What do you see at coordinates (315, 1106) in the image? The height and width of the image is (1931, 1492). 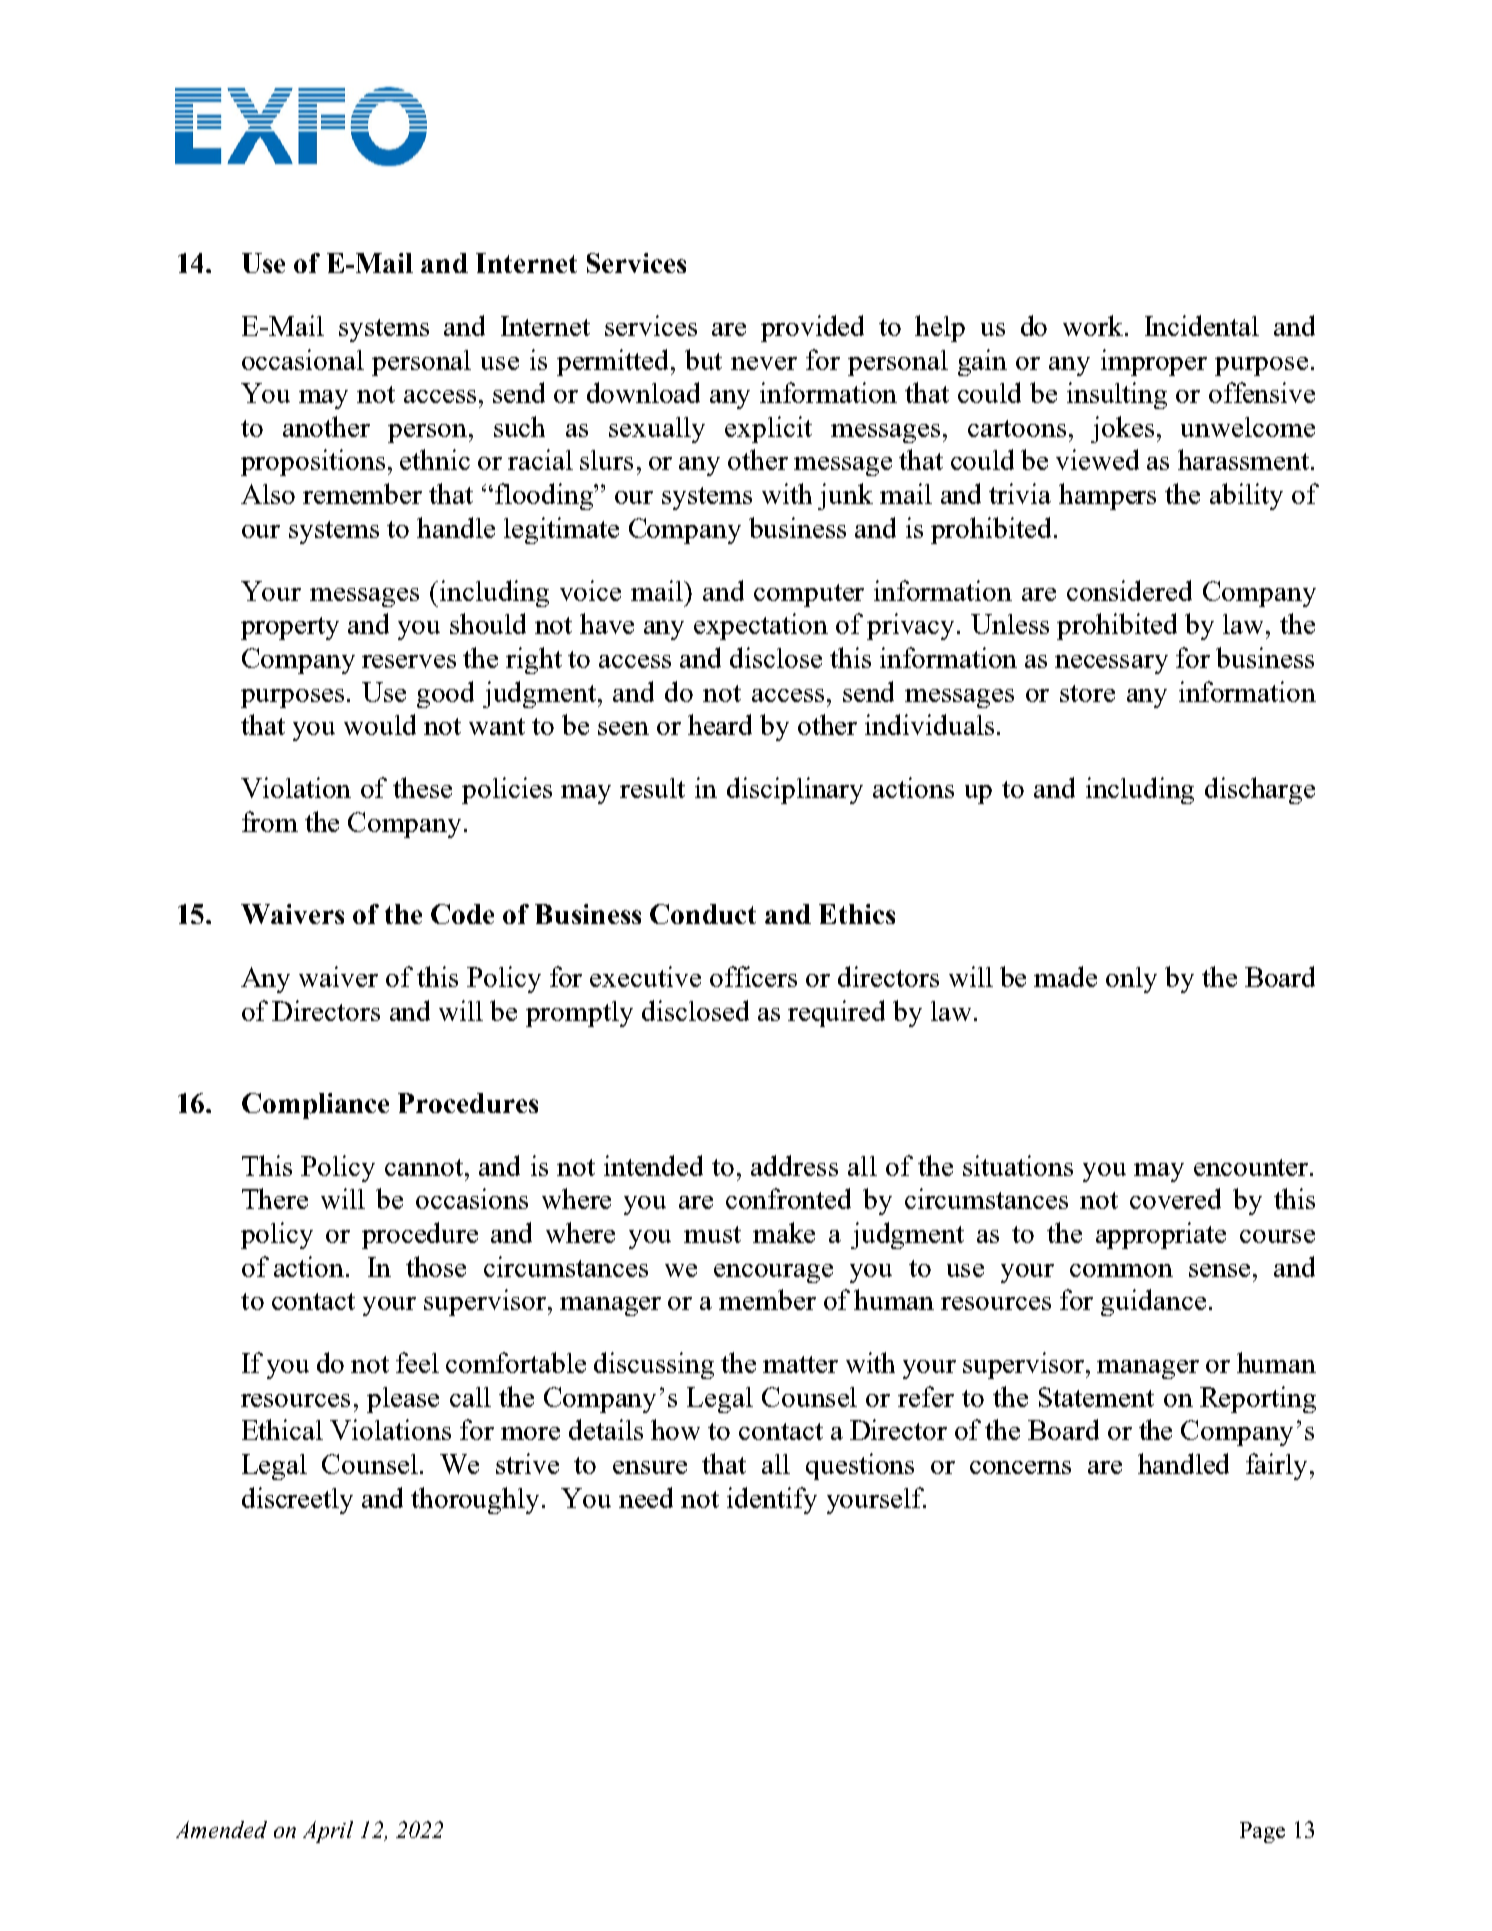 I see `Compliance` at bounding box center [315, 1106].
